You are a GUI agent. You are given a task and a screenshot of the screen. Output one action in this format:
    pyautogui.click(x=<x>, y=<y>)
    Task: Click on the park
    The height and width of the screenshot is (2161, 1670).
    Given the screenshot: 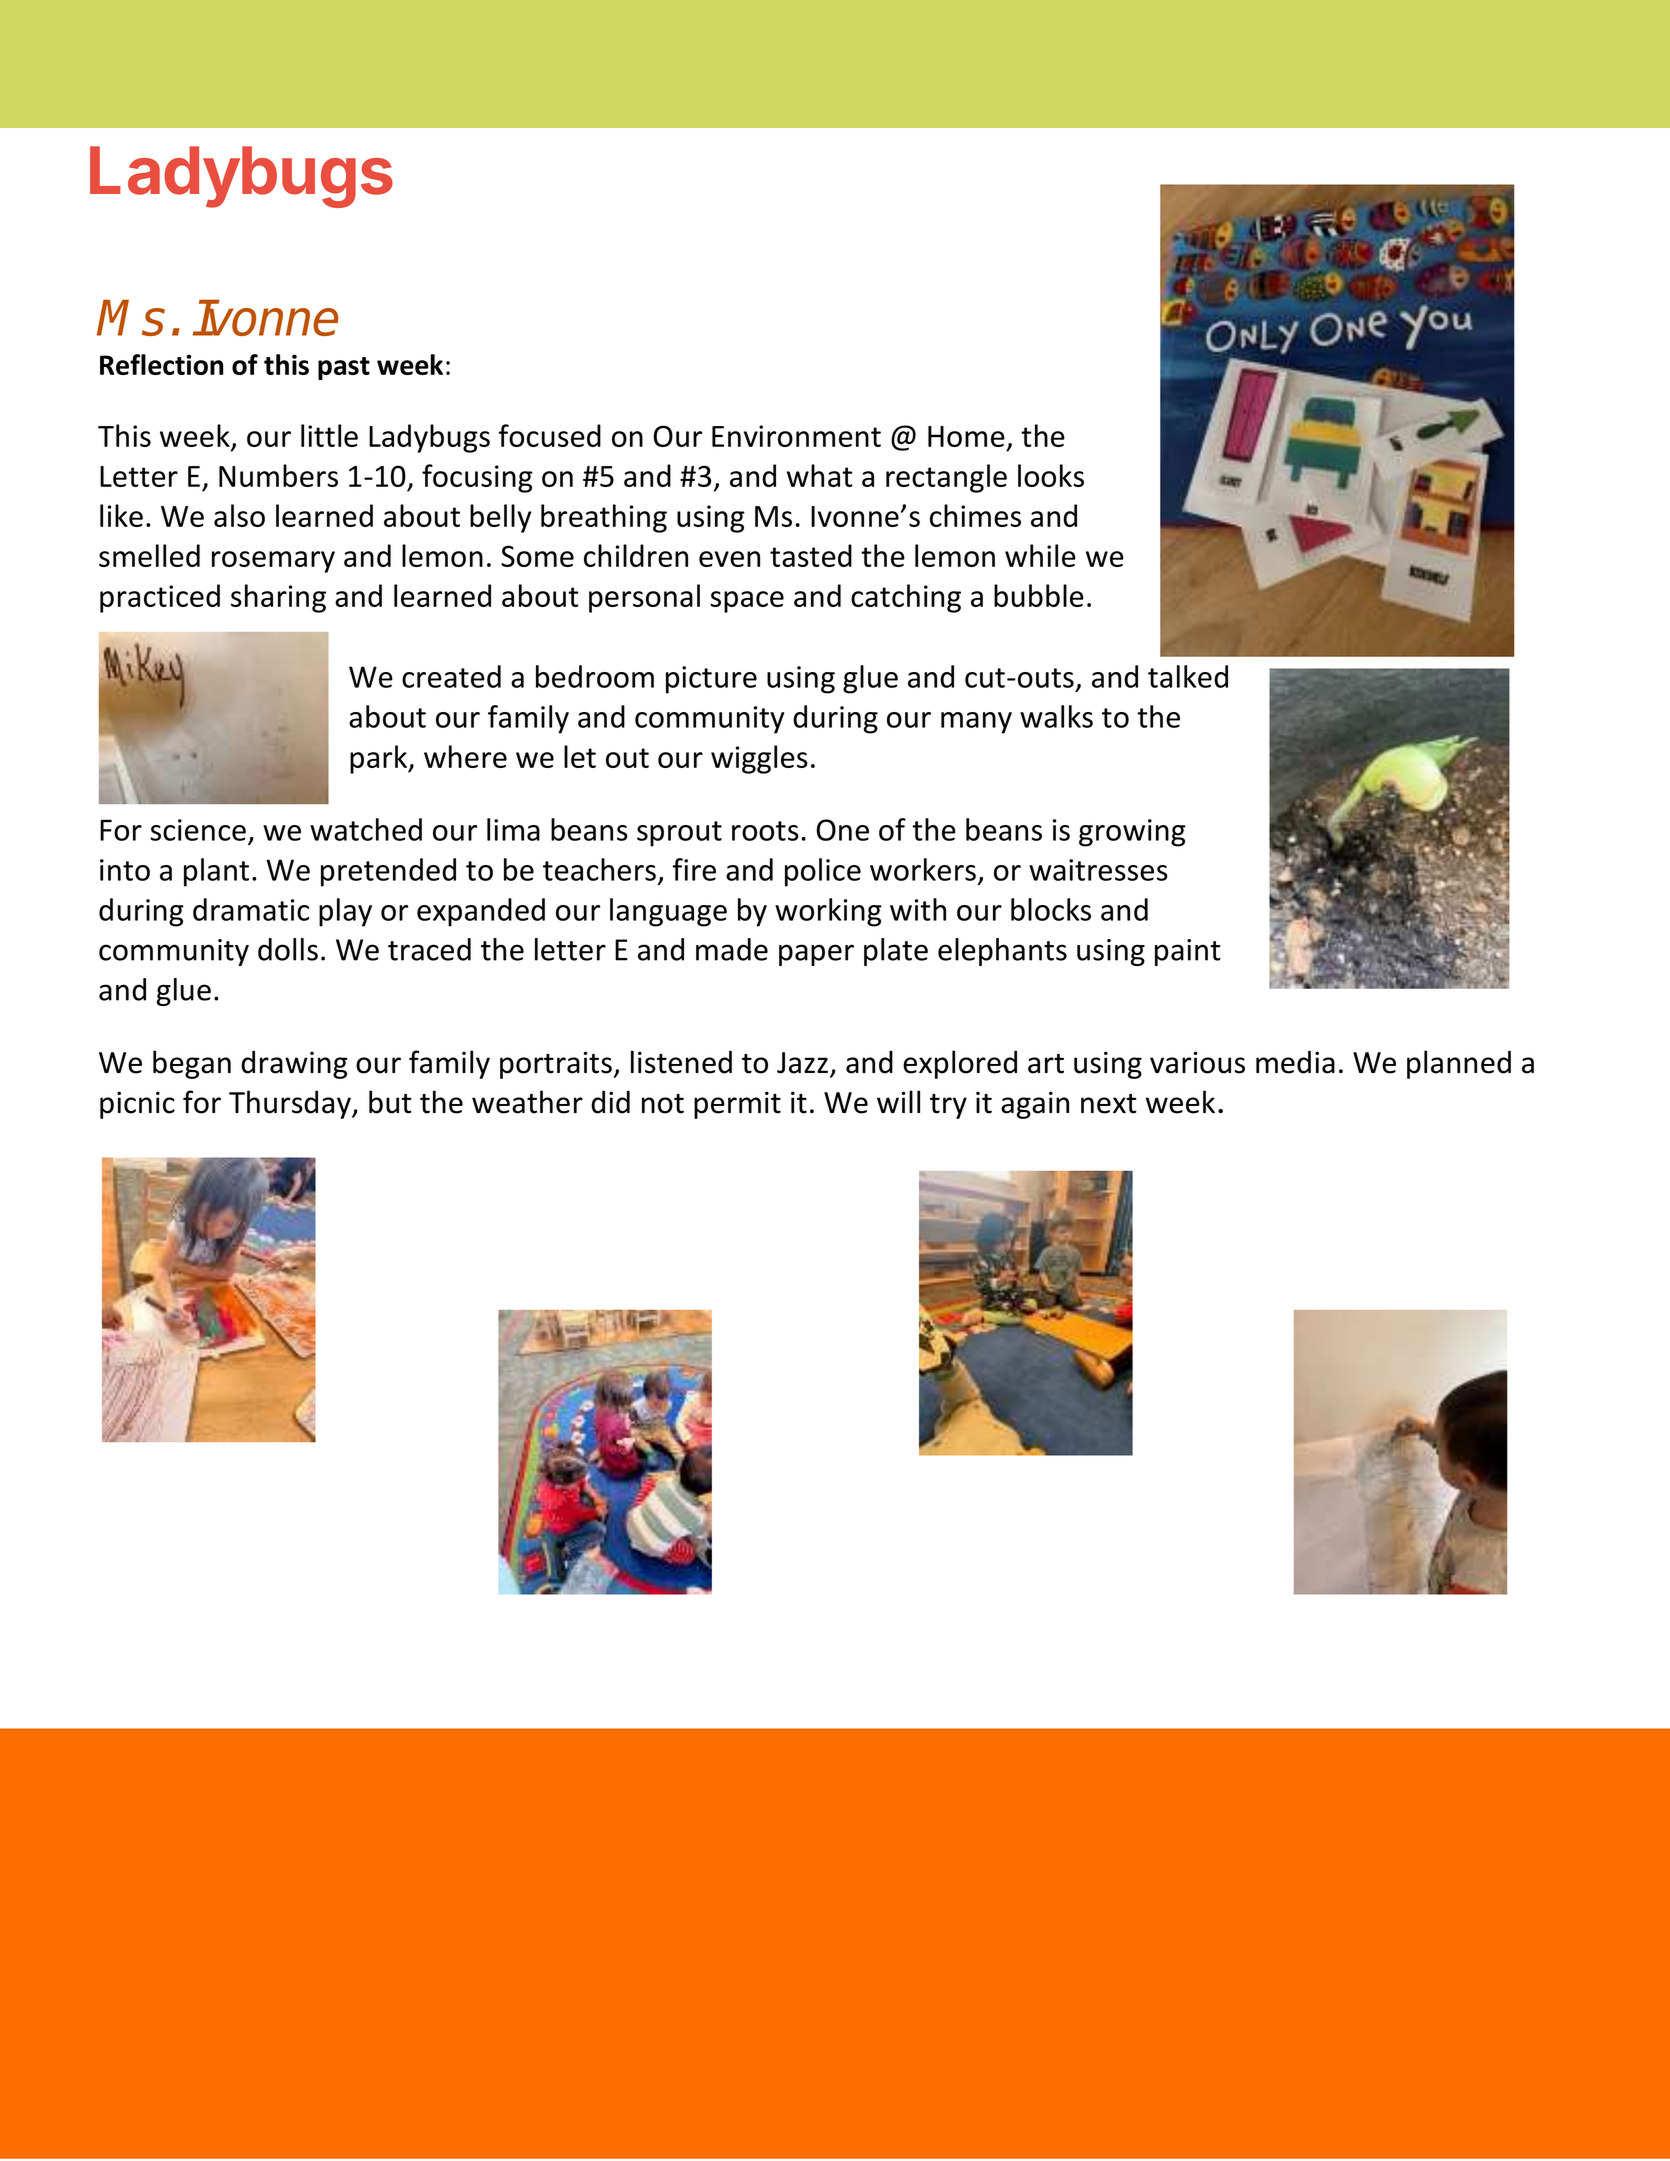 What is the action you would take?
    pyautogui.click(x=380, y=759)
